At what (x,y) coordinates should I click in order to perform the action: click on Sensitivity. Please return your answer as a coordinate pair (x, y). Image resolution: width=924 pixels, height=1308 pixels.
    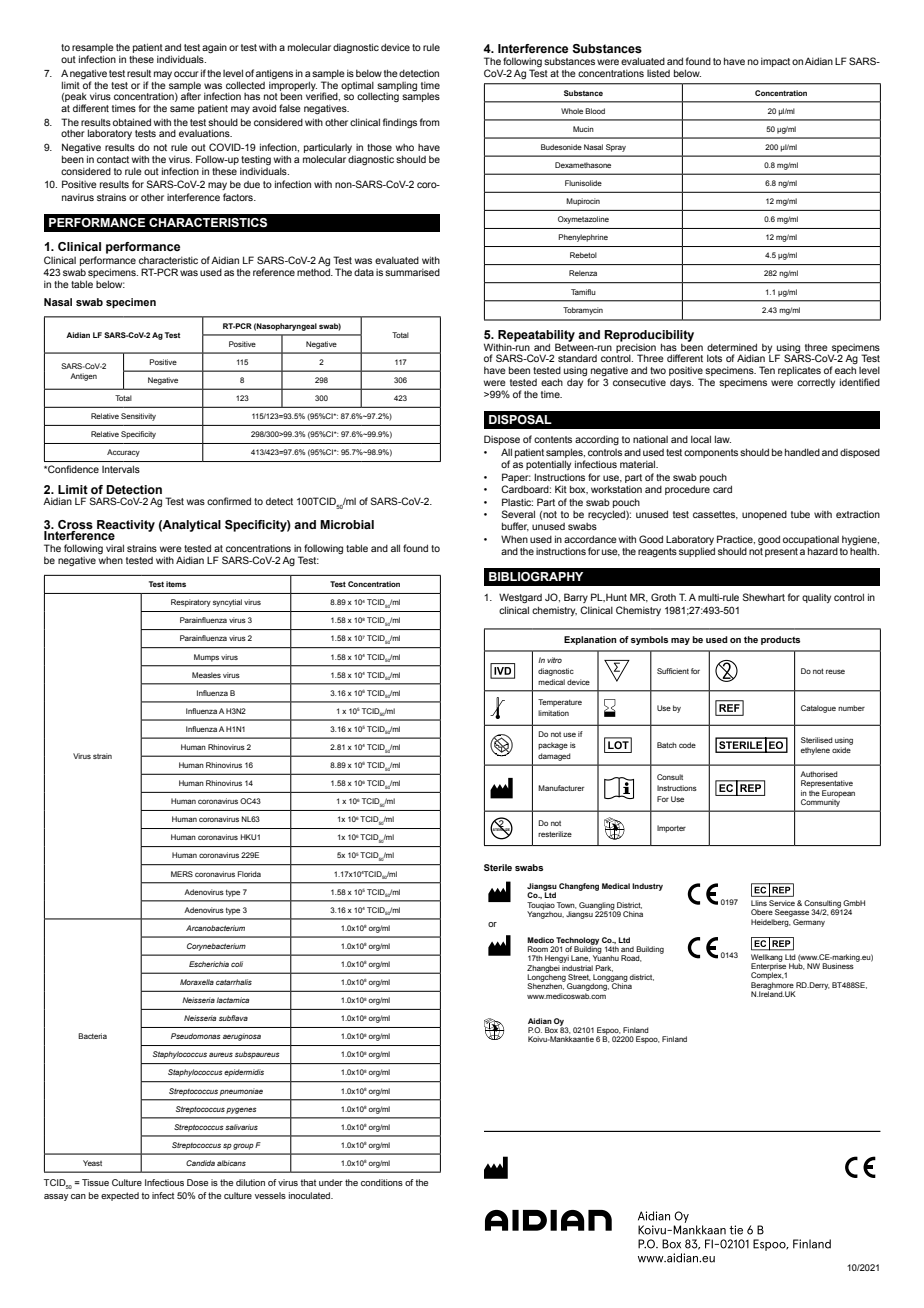
    Looking at the image, I should click on (138, 417).
